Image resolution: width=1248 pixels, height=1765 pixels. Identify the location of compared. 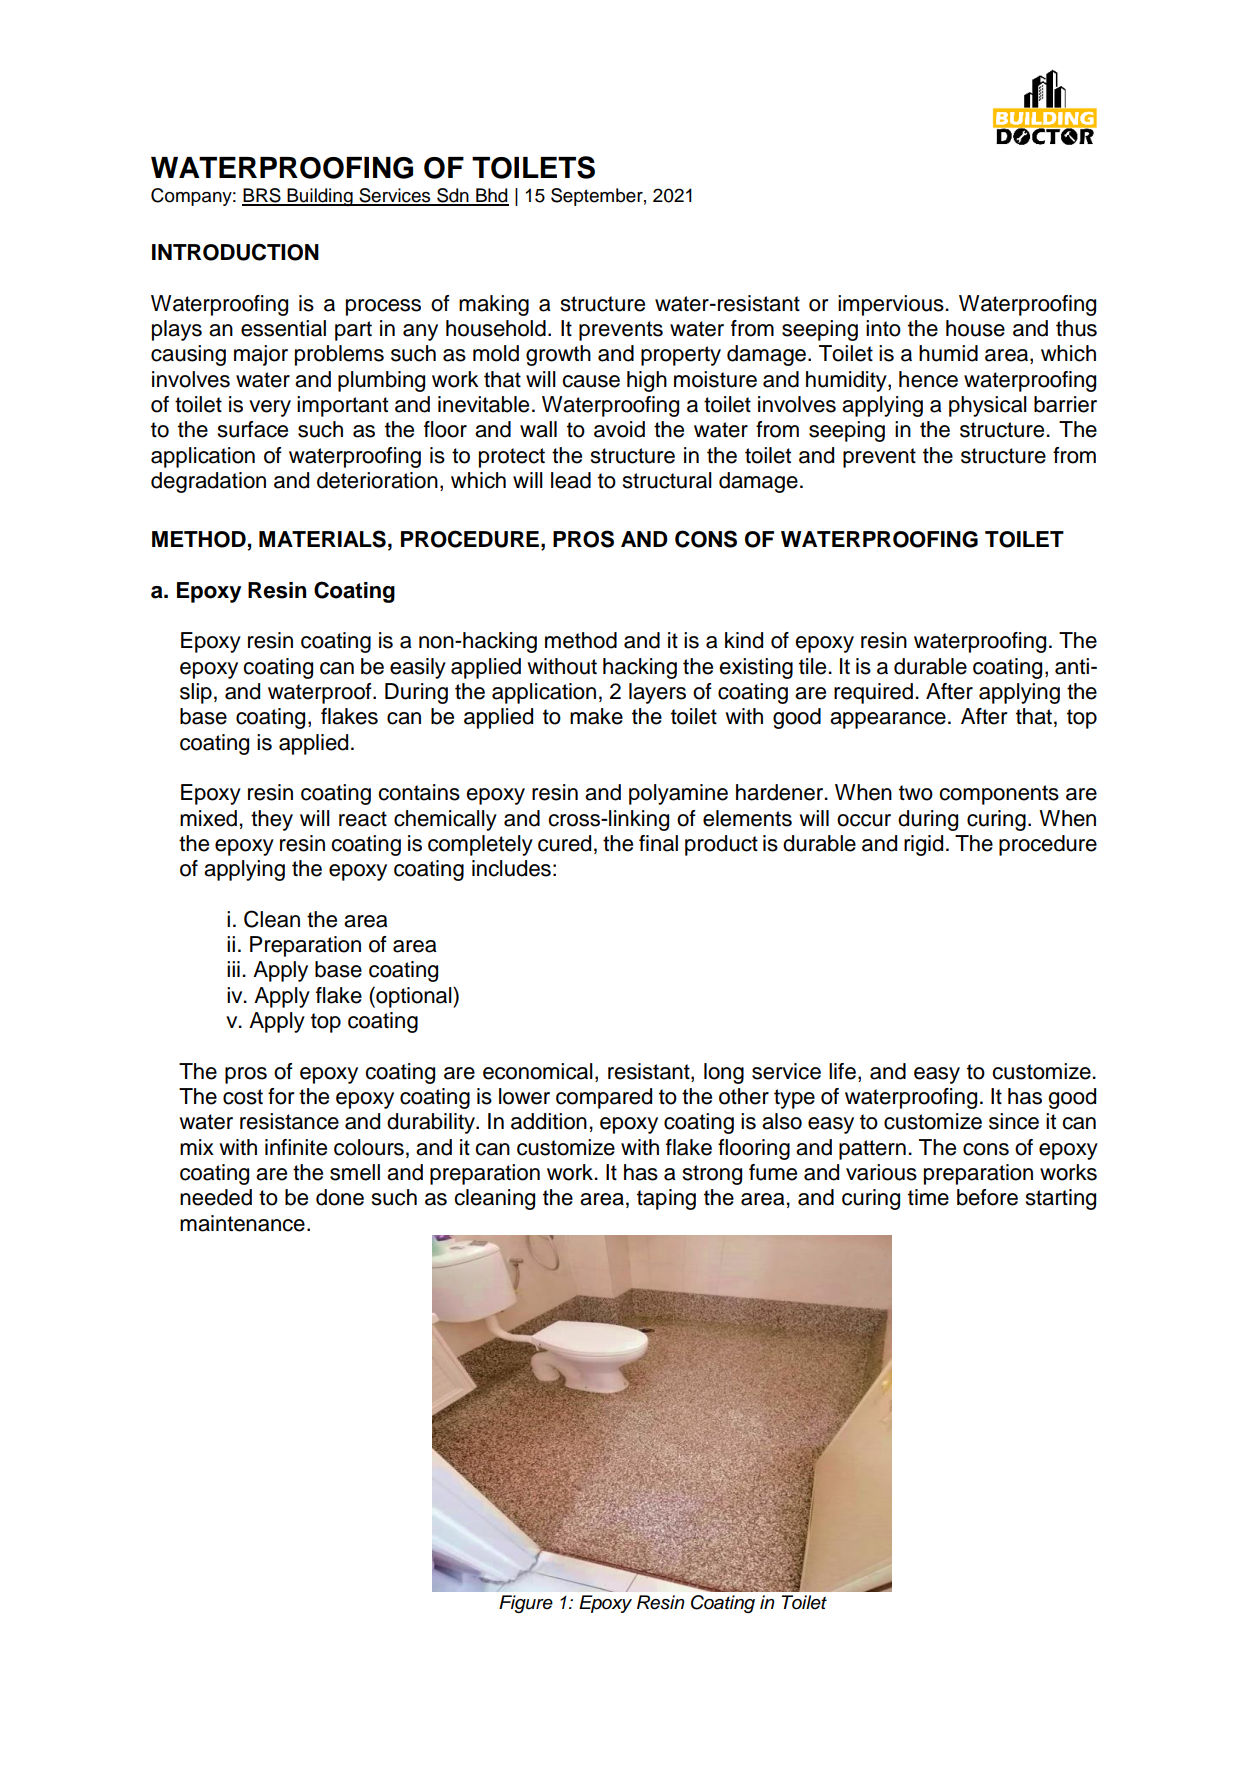
(604, 1098).
